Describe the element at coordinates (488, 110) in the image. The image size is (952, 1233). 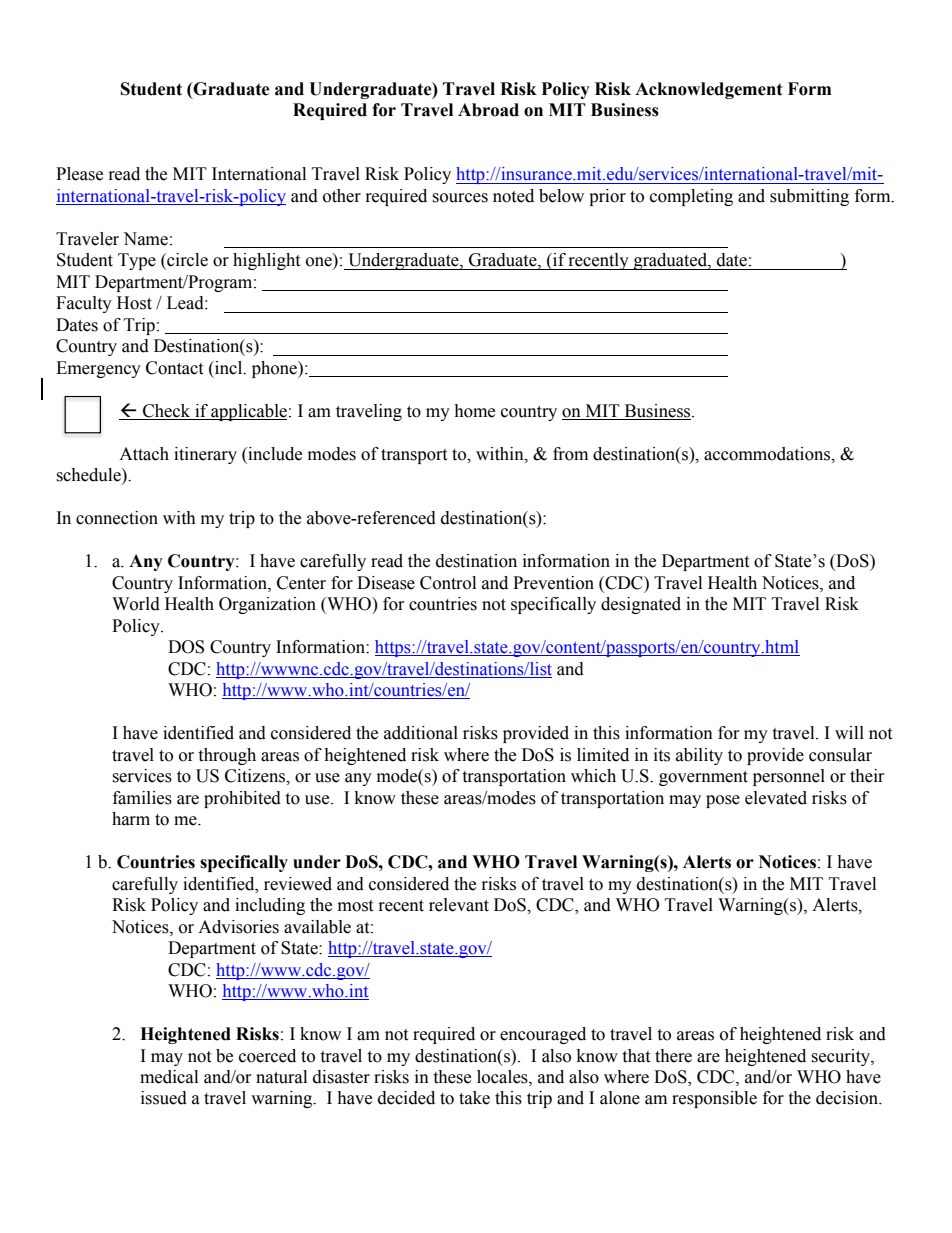
I see `Abroad` at that location.
